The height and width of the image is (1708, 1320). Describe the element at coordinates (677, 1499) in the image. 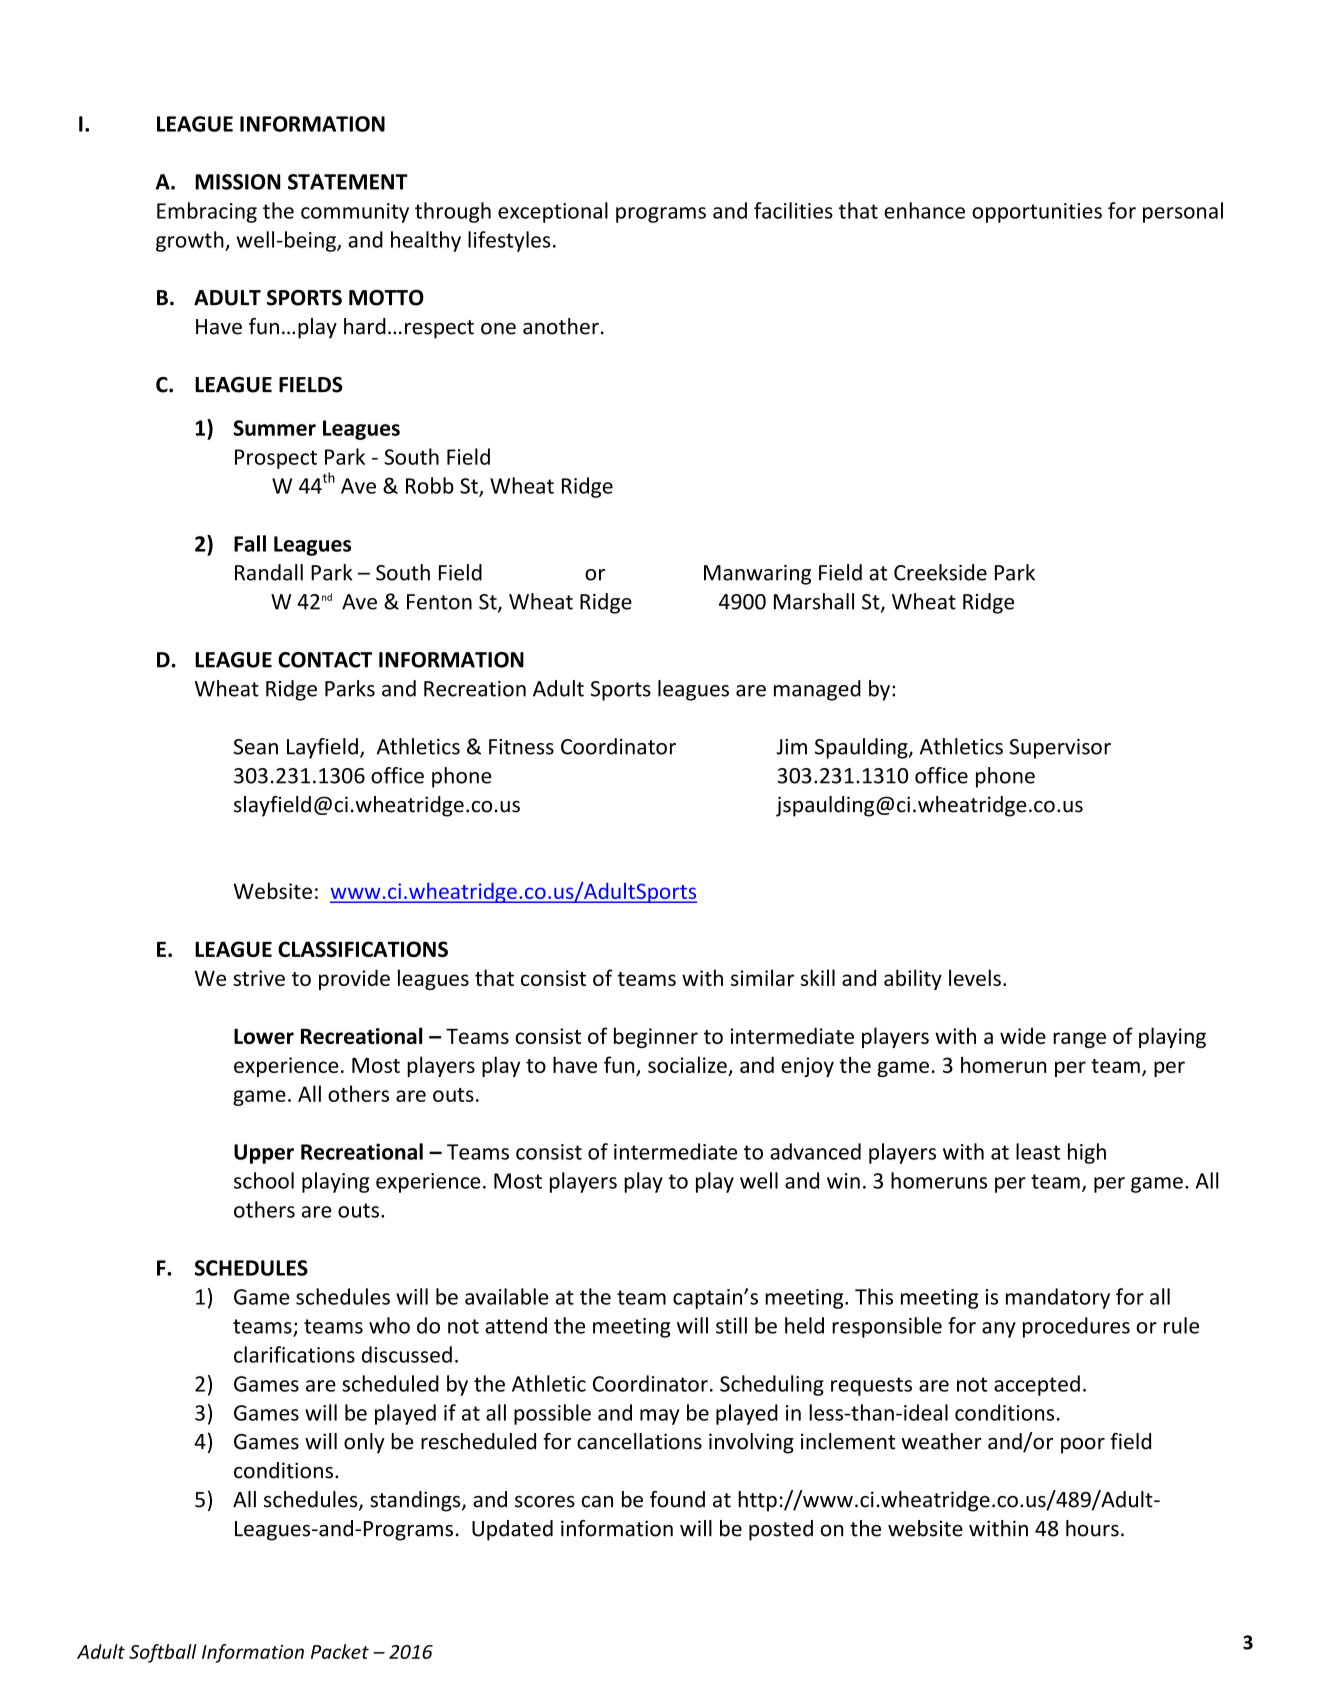

I see `found` at that location.
